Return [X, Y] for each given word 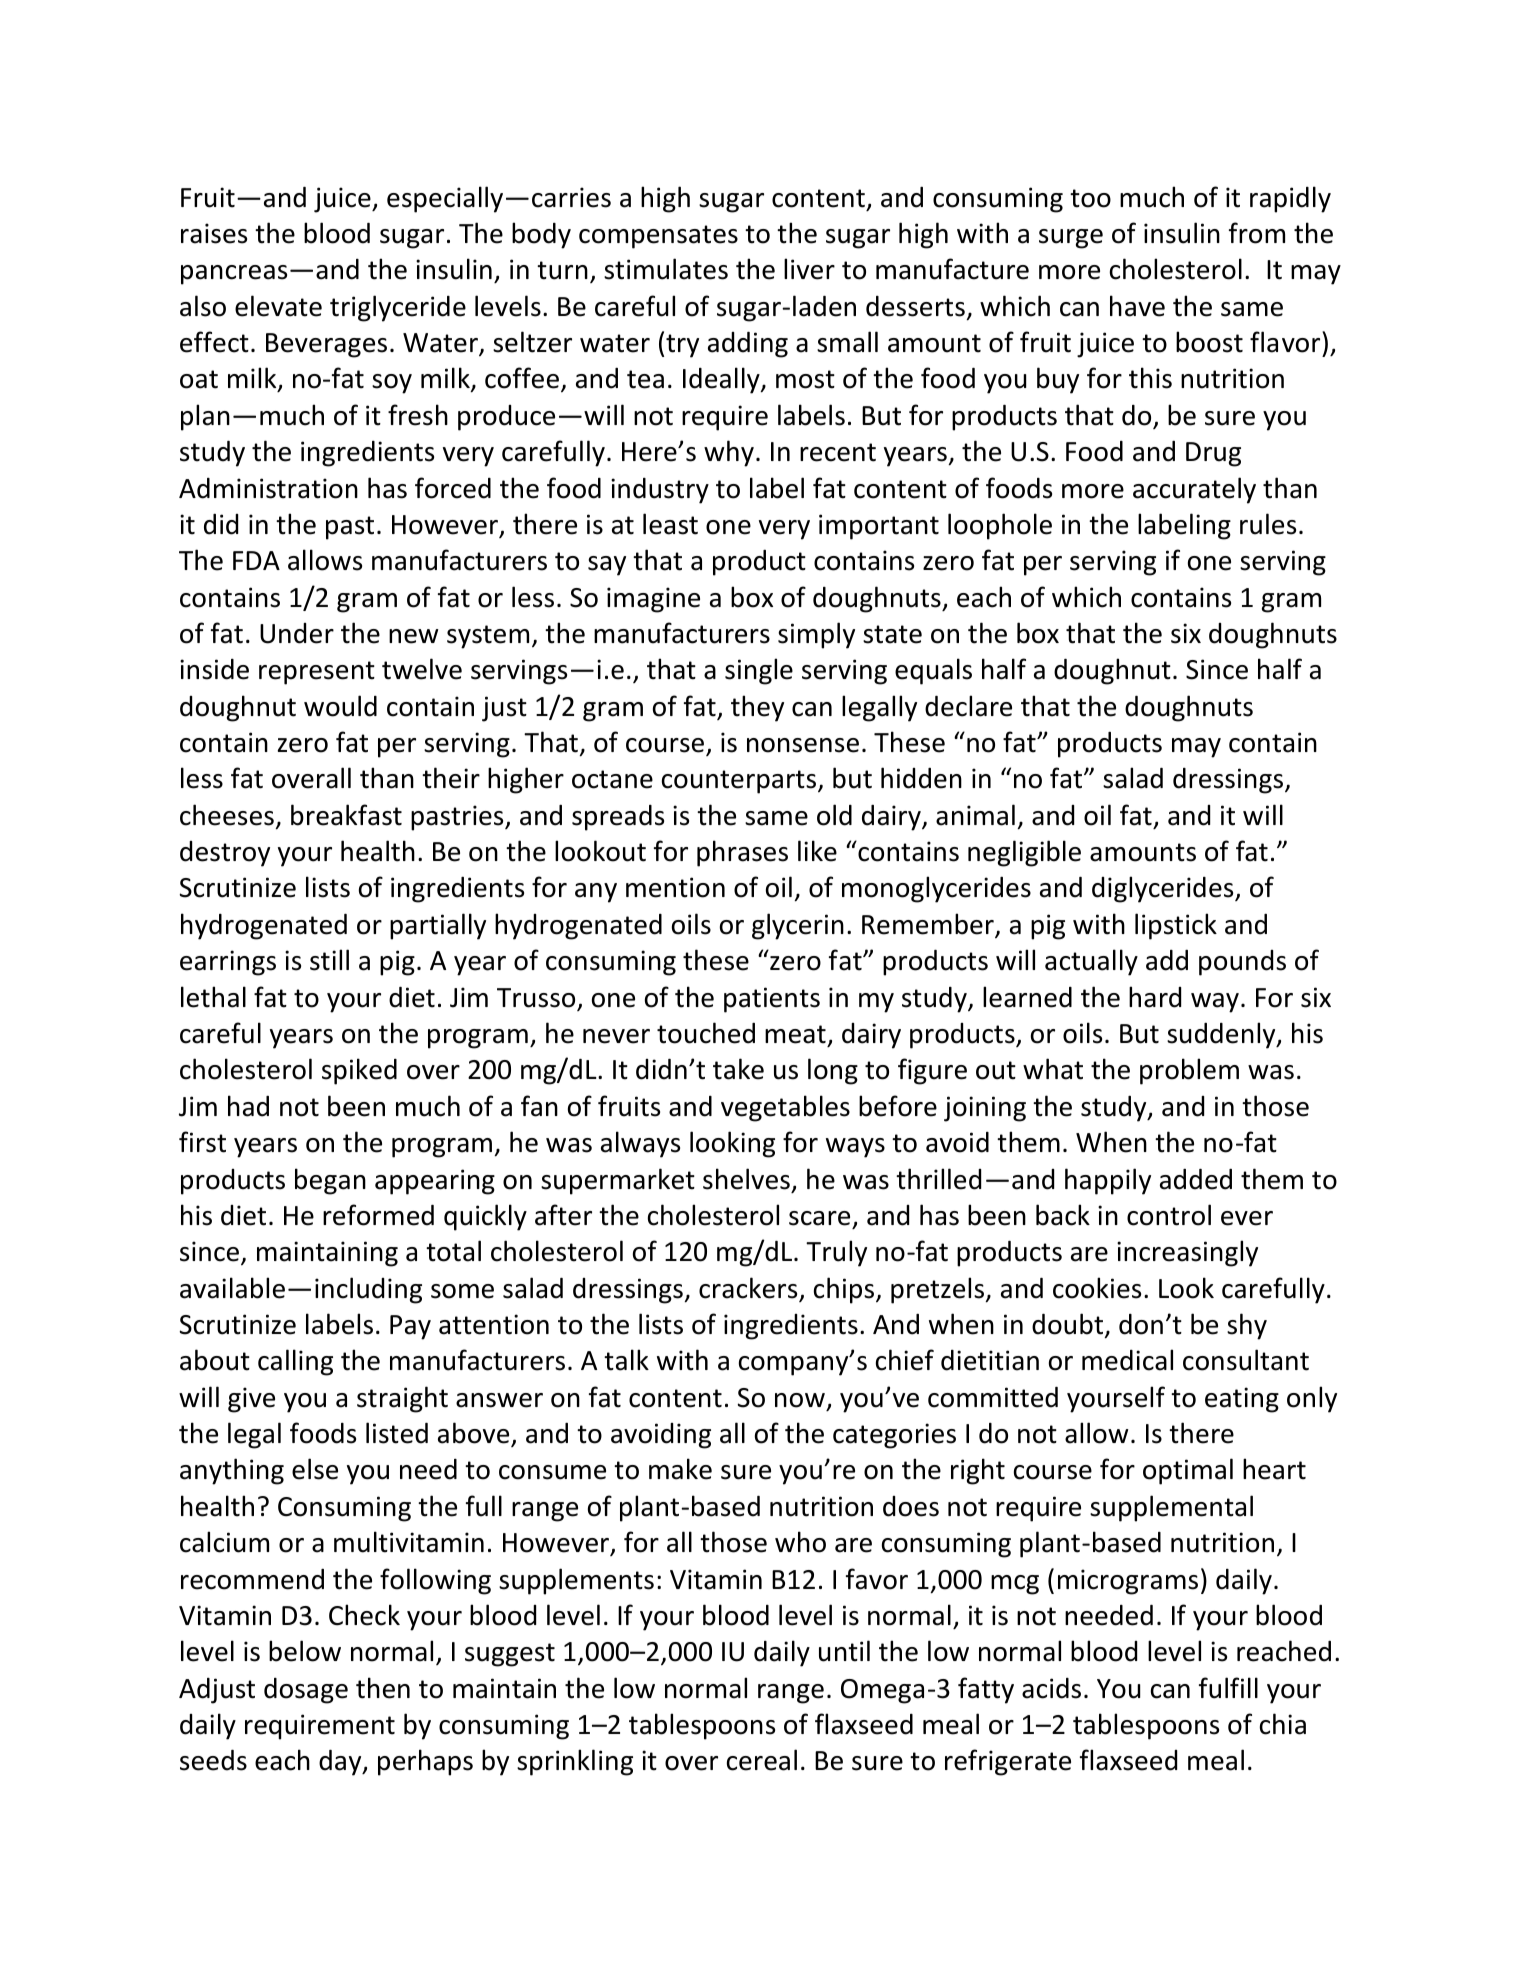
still [329, 960]
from [1257, 233]
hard [1155, 997]
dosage [306, 1691]
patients [772, 1000]
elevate [278, 306]
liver [809, 269]
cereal [762, 1760]
